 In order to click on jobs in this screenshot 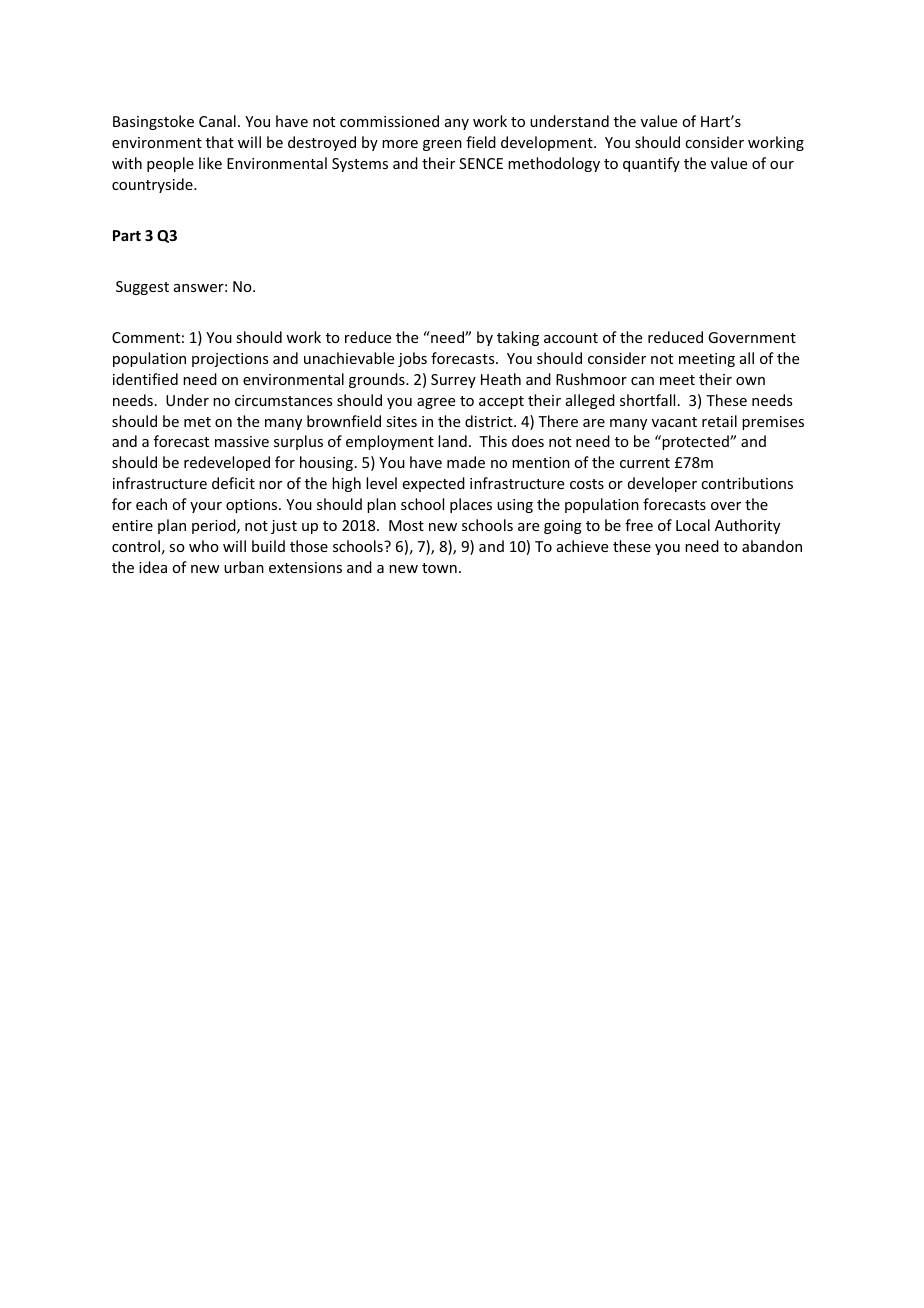, I will do `click(412, 359)`.
